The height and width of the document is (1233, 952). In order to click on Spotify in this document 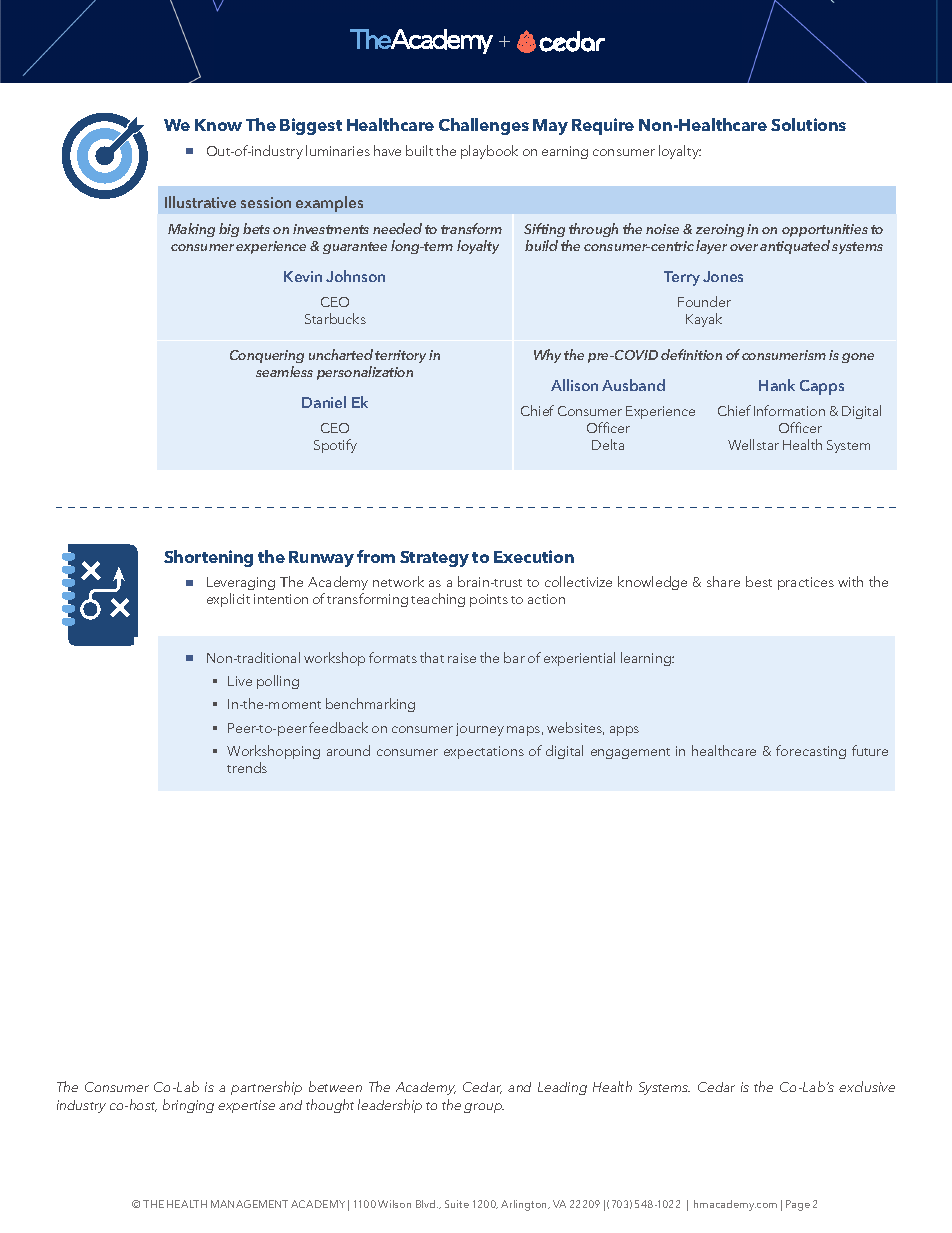, I will do `click(335, 446)`.
